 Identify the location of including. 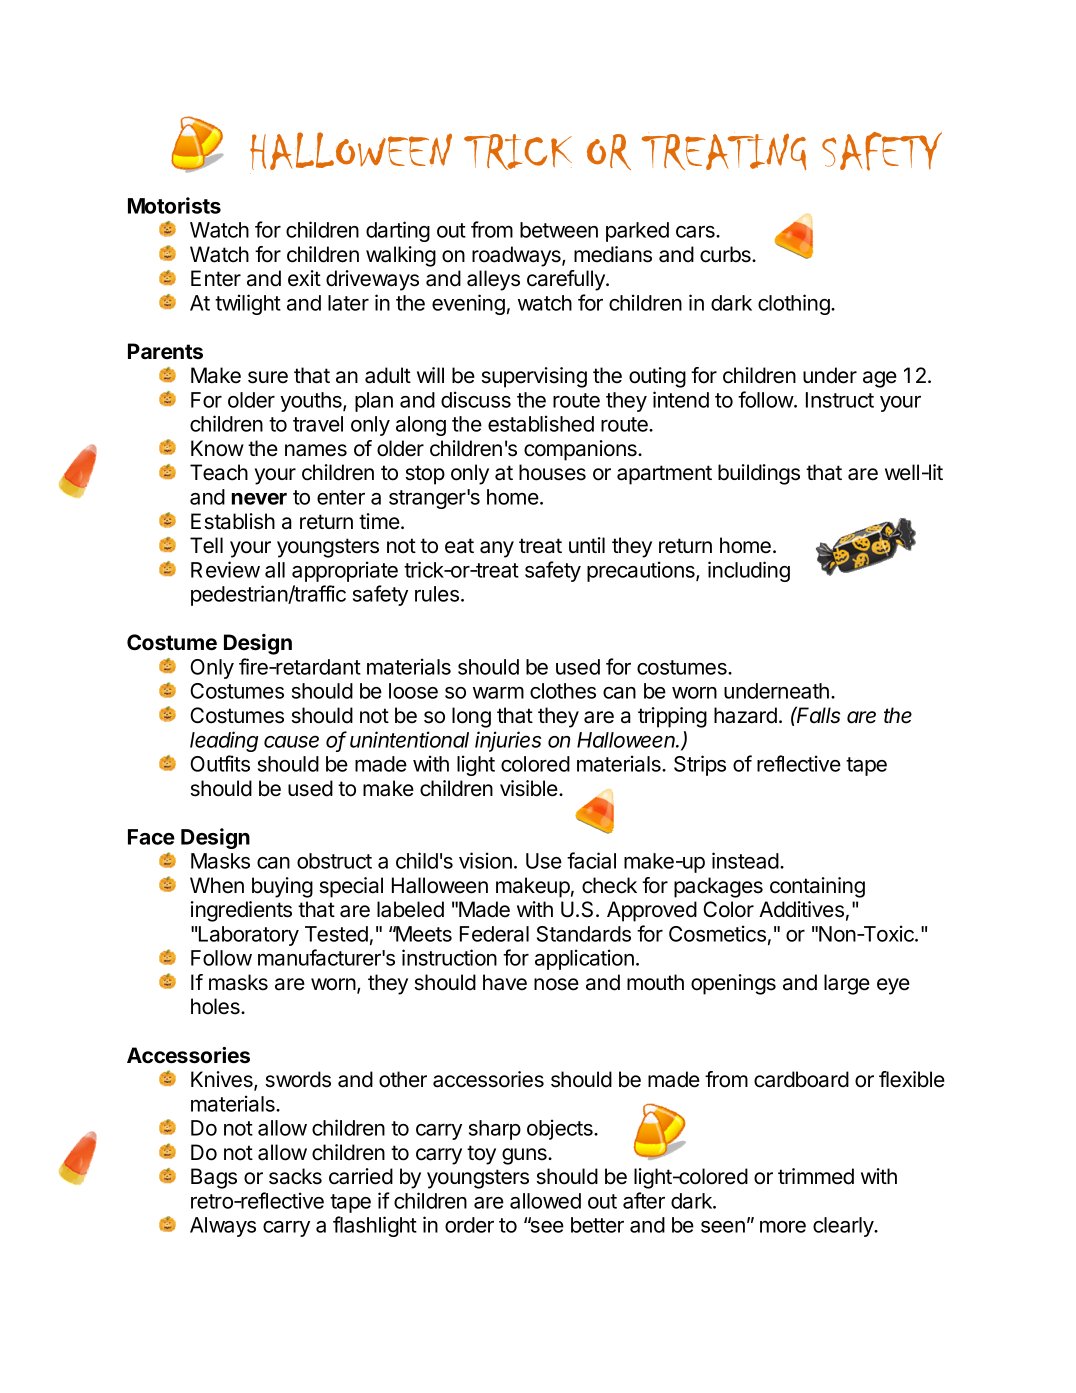
(749, 571).
